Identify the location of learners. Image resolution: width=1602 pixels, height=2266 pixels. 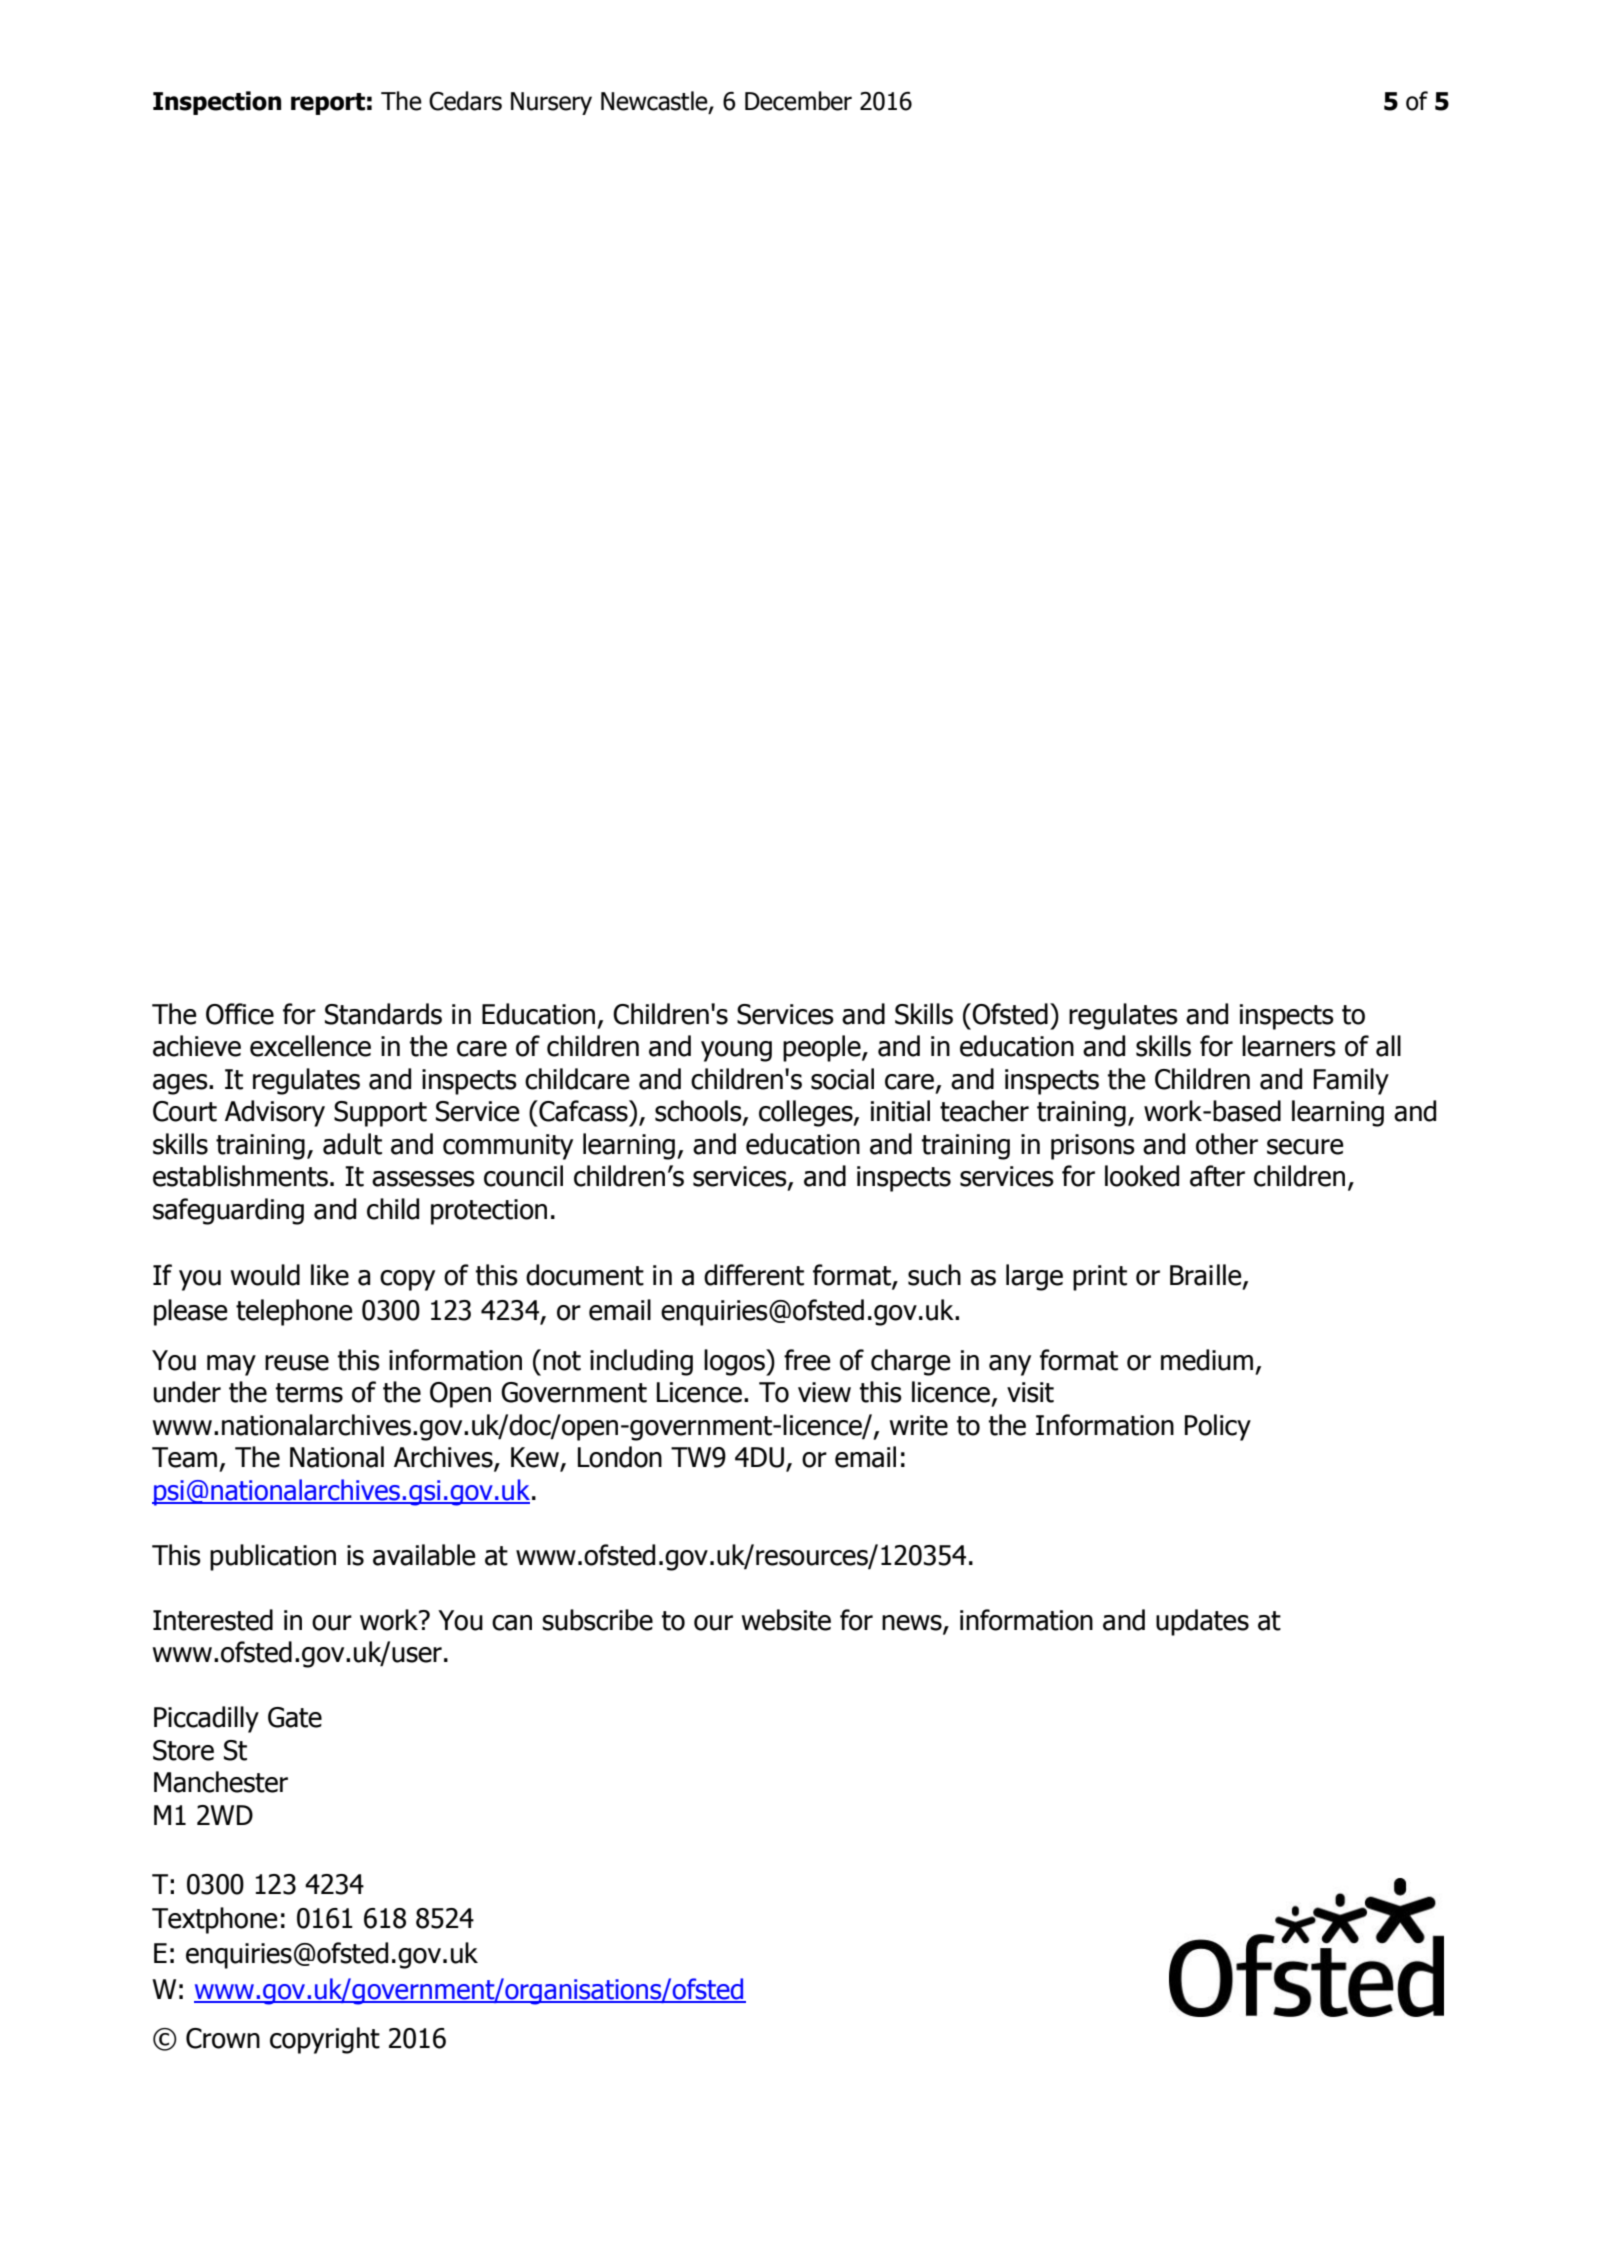
(1289, 1046).
